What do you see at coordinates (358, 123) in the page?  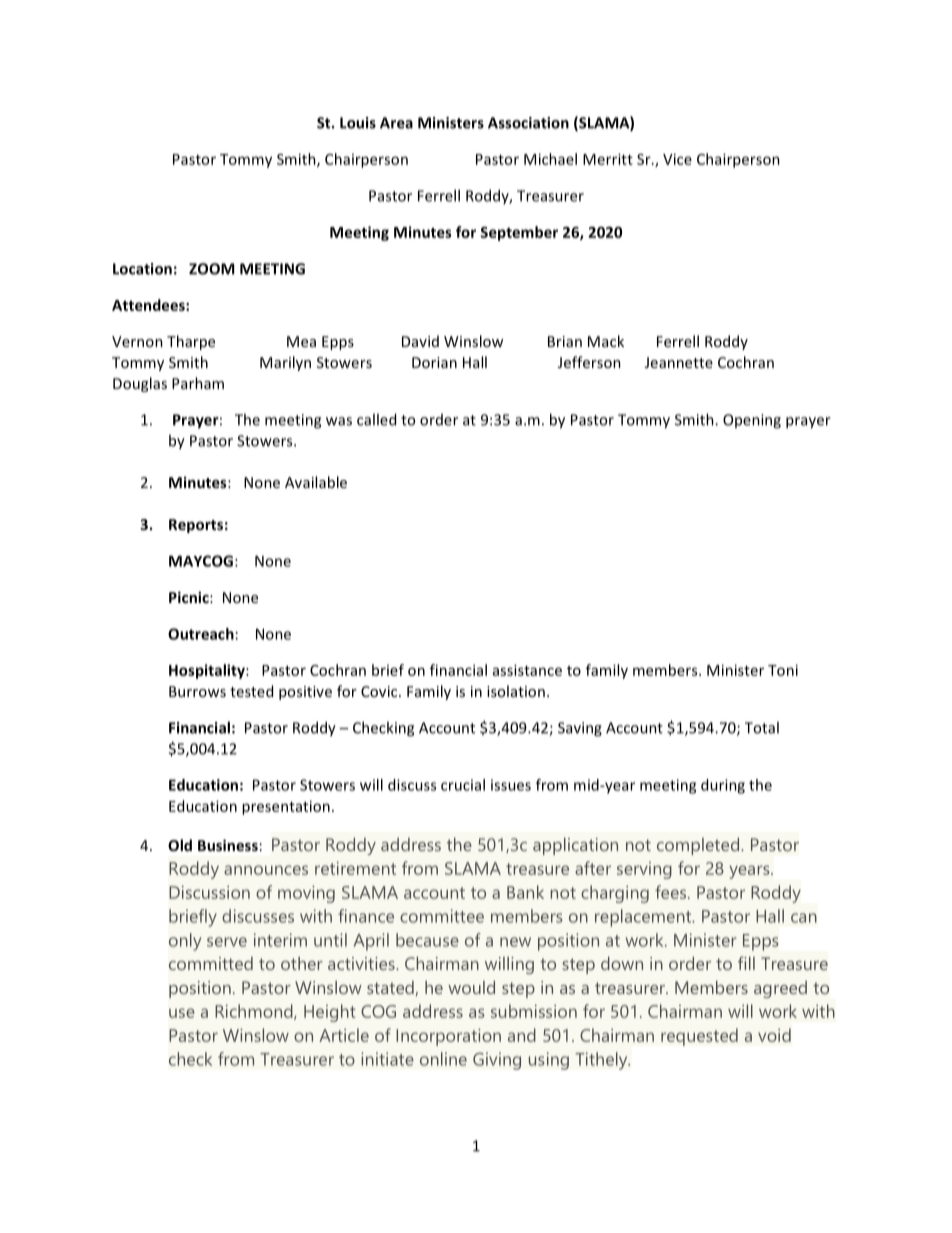 I see `Louis` at bounding box center [358, 123].
